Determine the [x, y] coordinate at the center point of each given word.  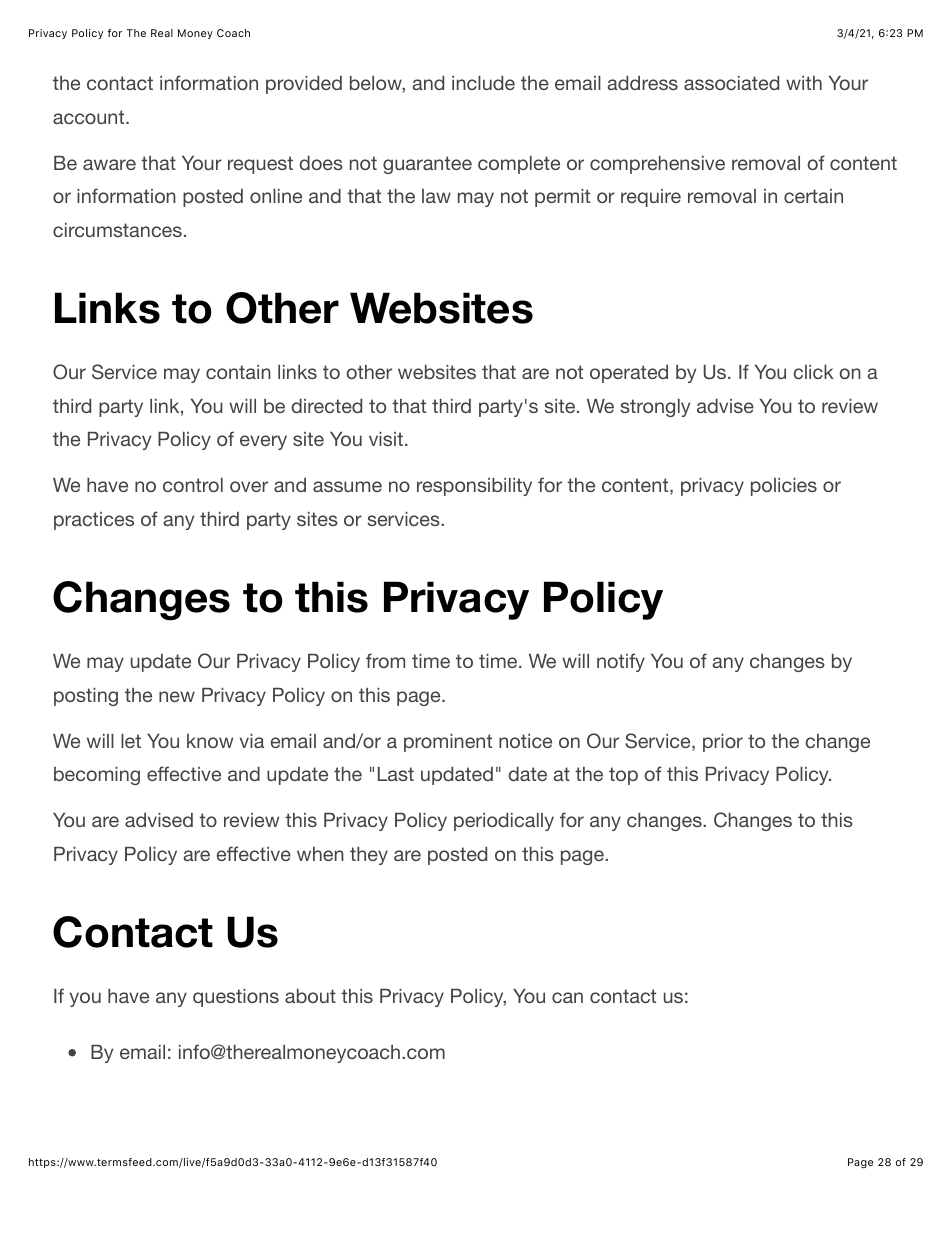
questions [236, 998]
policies [784, 487]
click [813, 372]
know [210, 741]
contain [238, 372]
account [90, 117]
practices [94, 521]
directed [326, 406]
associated [731, 83]
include [483, 83]
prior [723, 743]
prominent [448, 743]
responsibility [474, 487]
